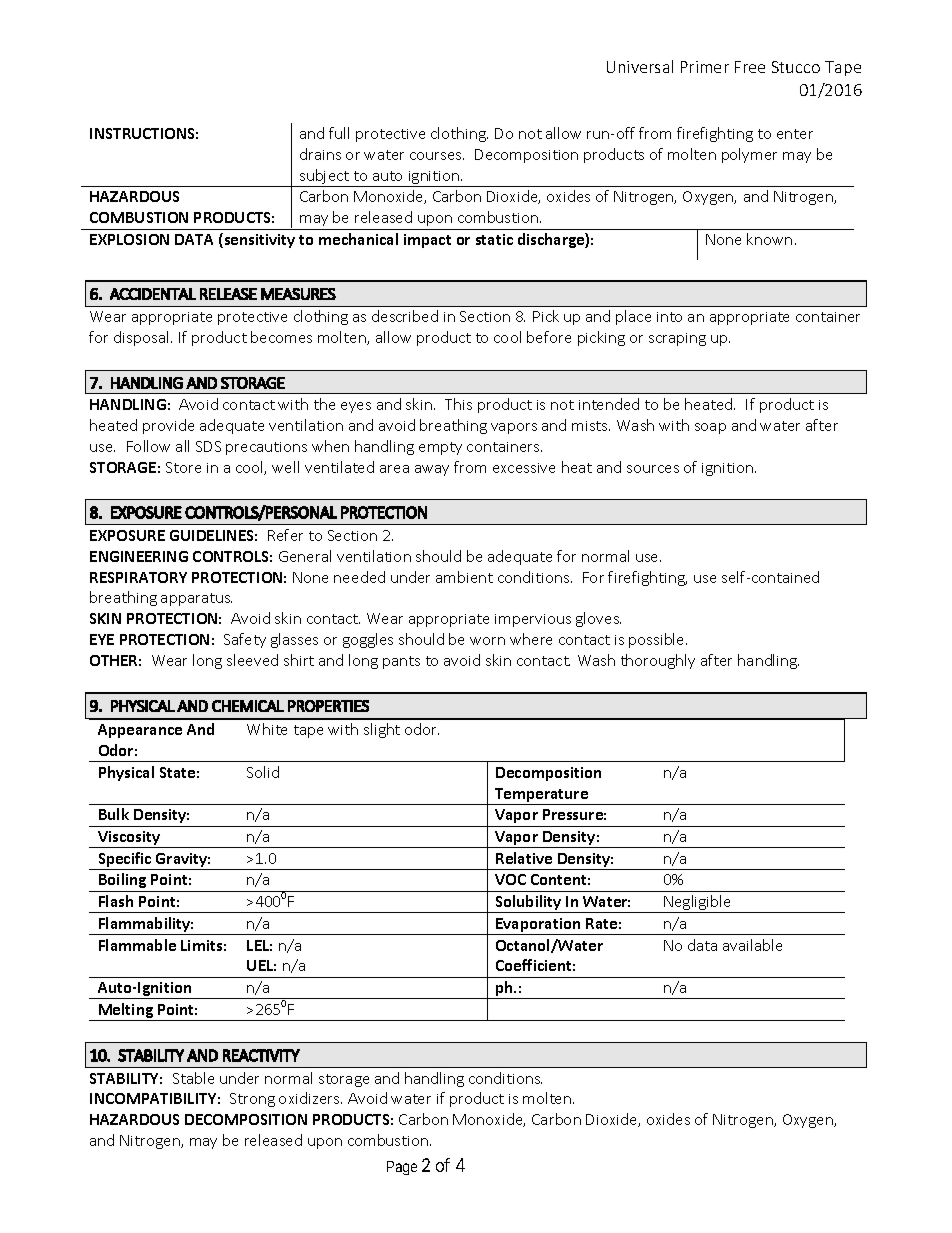  I want to click on Stable, so click(193, 1078).
